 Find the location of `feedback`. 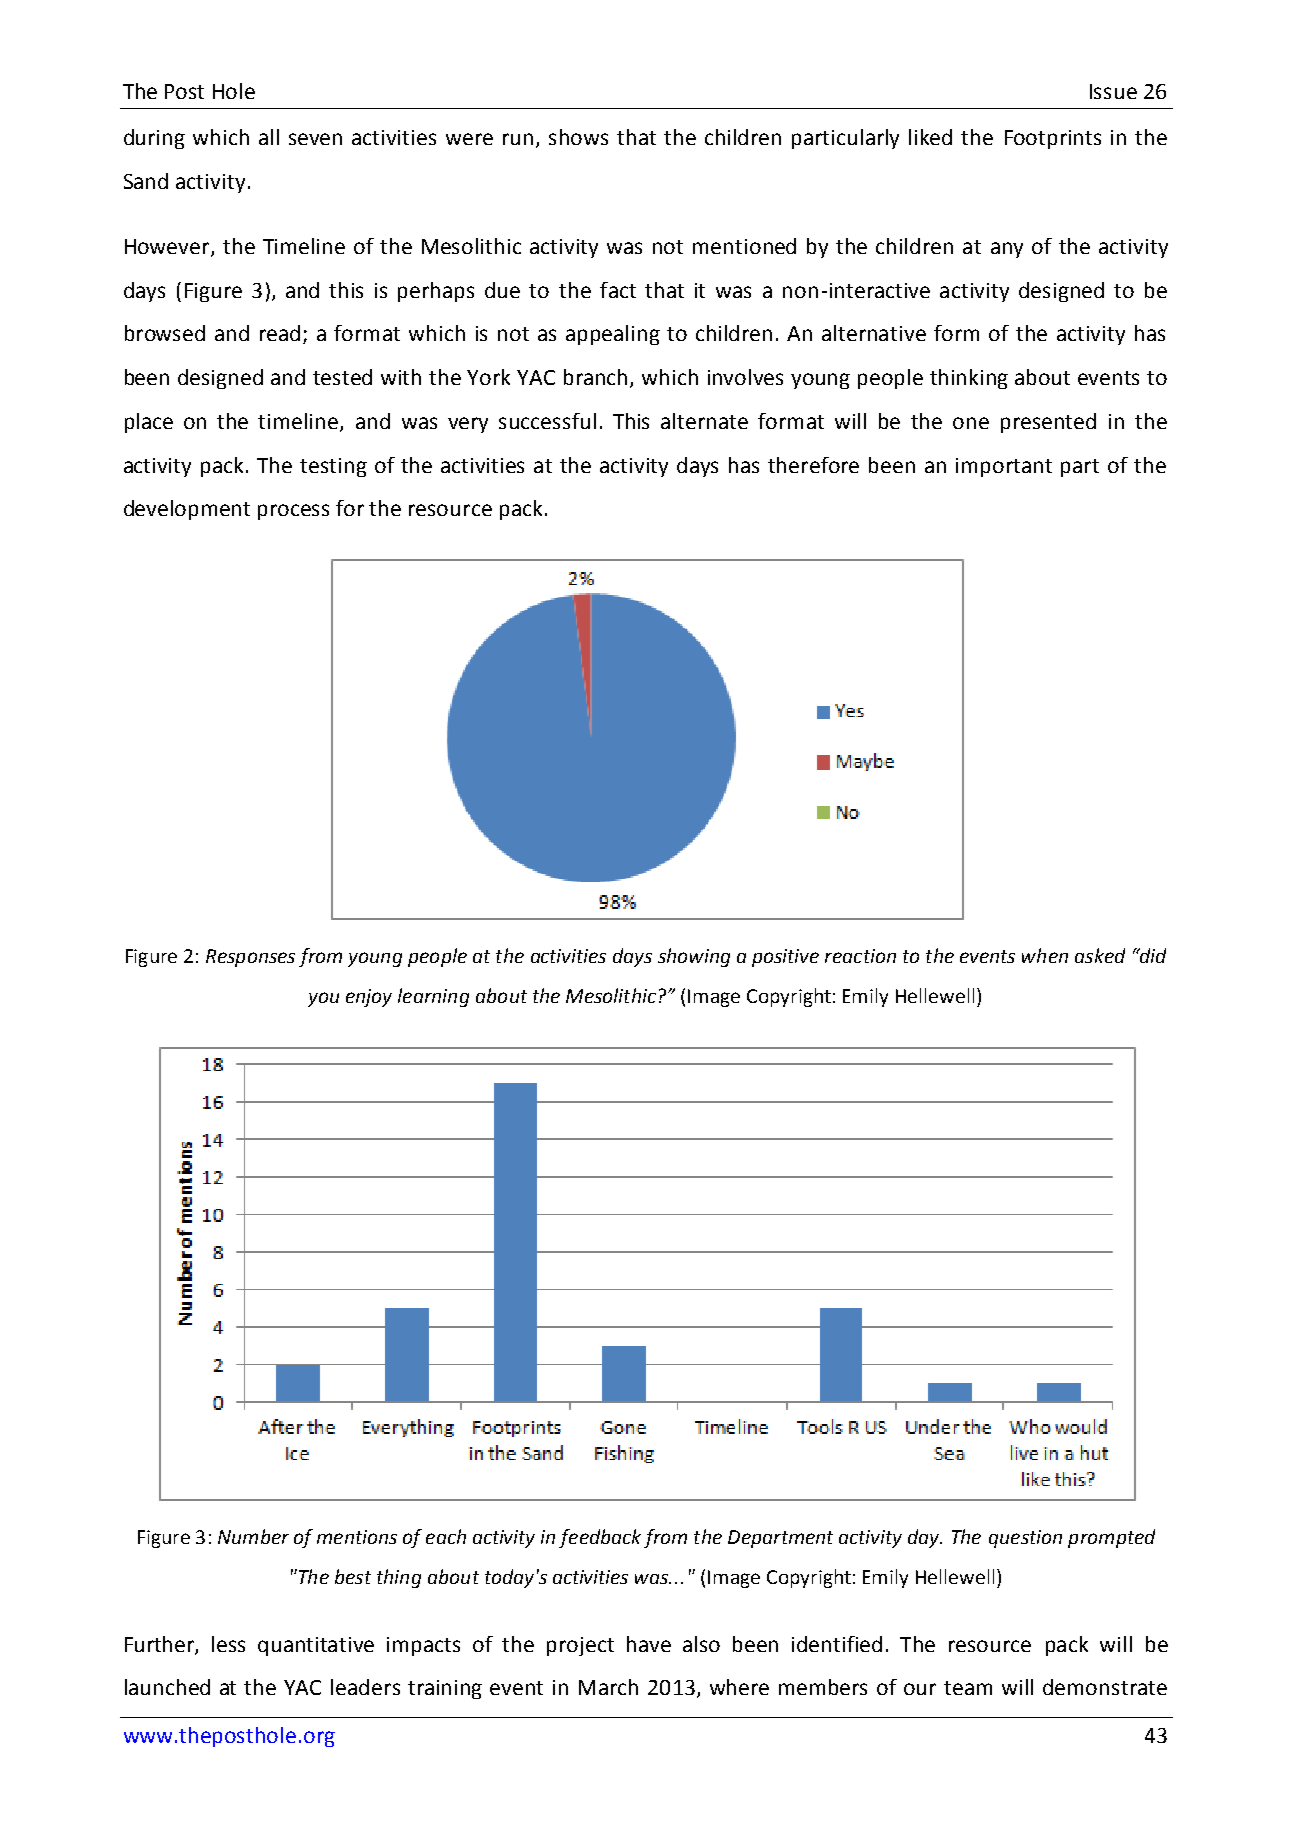

feedback is located at coordinates (600, 1538).
